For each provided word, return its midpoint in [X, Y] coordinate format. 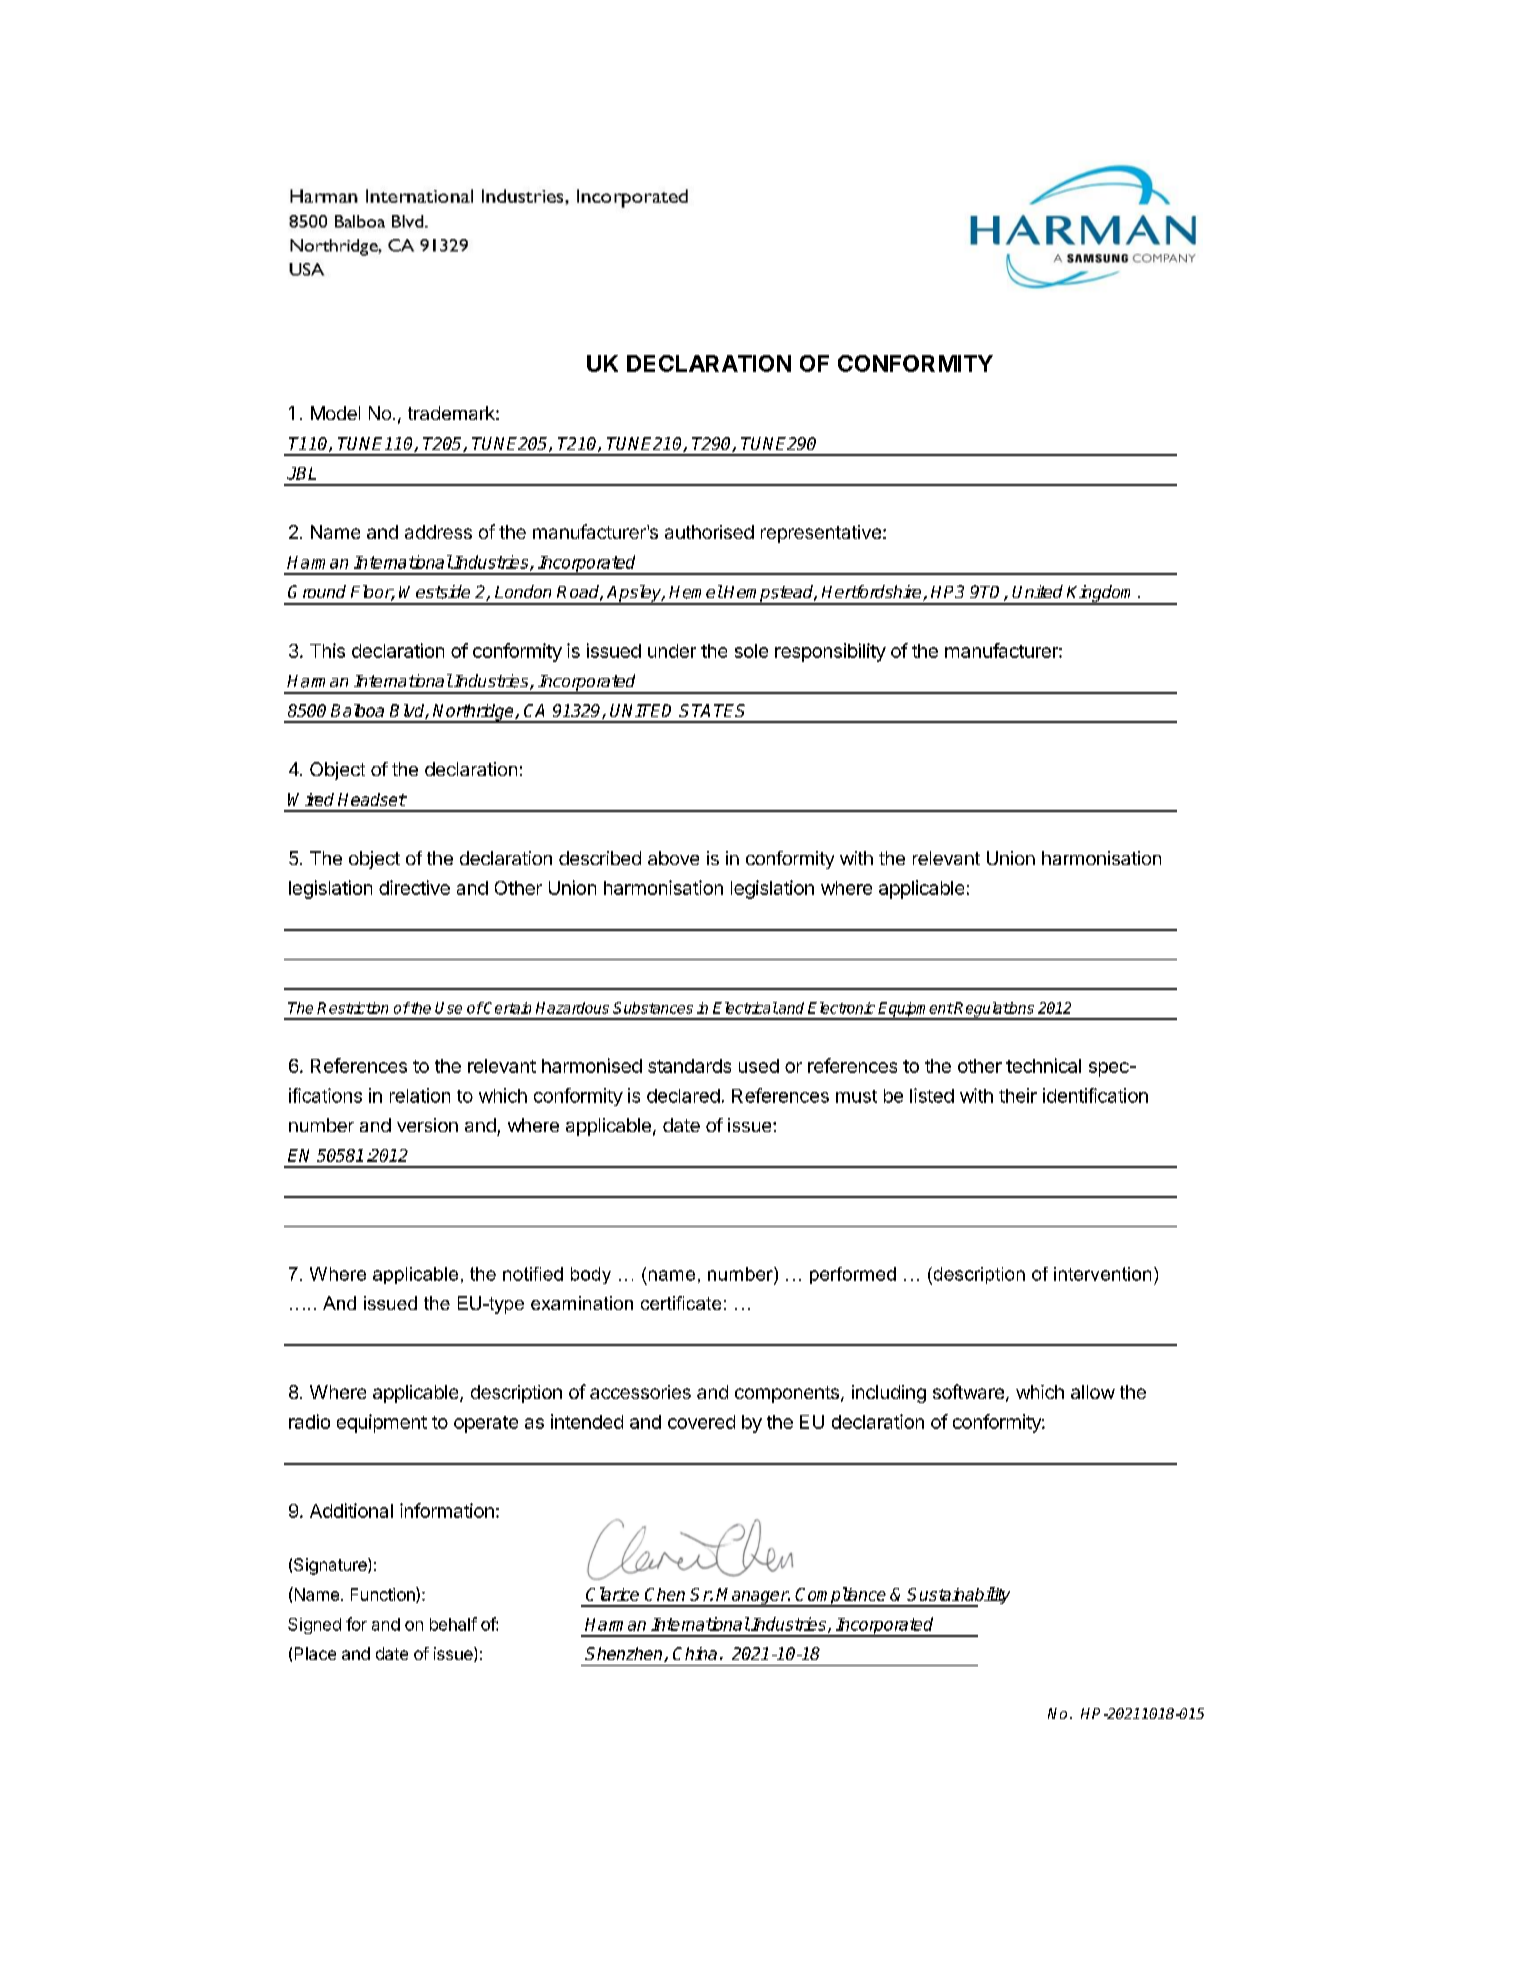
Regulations [994, 1010]
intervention [1102, 1274]
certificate [681, 1303]
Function [384, 1595]
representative [821, 534]
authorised [709, 532]
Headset [372, 799]
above [673, 858]
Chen [665, 1594]
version [427, 1125]
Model [335, 413]
